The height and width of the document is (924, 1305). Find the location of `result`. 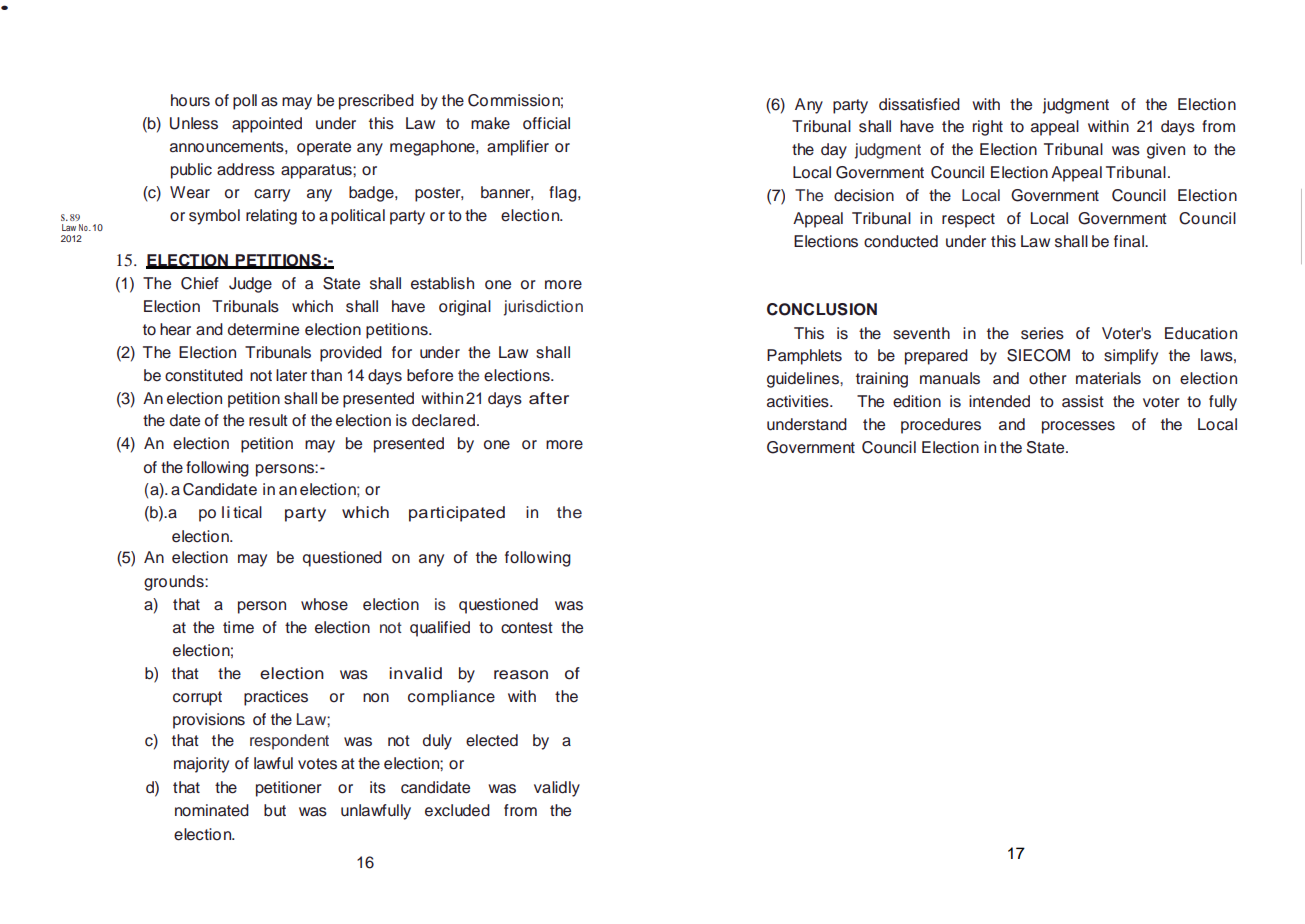

result is located at coordinates (268, 420).
